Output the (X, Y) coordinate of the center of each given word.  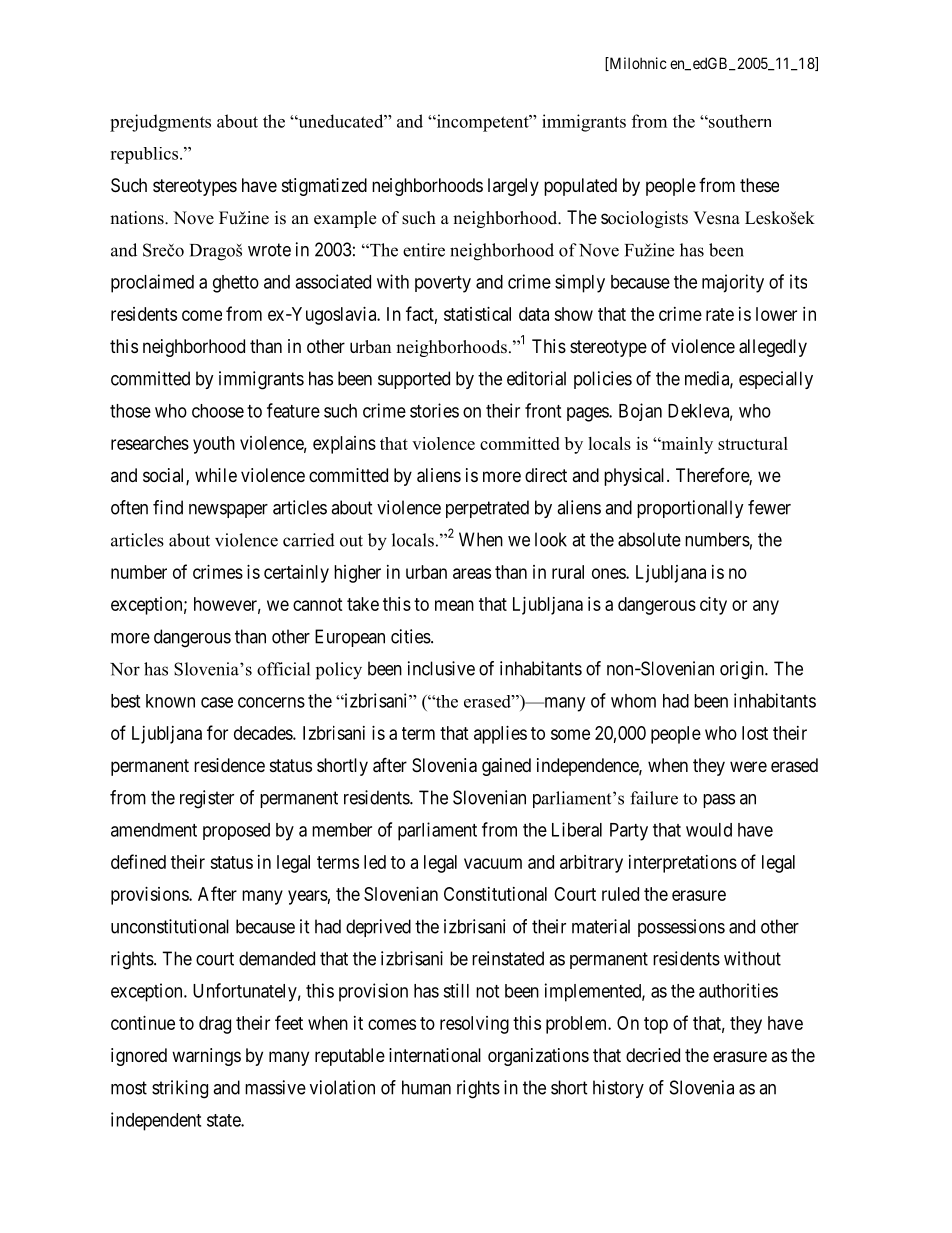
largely (513, 187)
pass (719, 801)
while (216, 475)
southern (739, 121)
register (207, 799)
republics (144, 155)
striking (180, 1089)
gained (506, 767)
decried (653, 1055)
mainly (686, 445)
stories (434, 410)
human (426, 1087)
